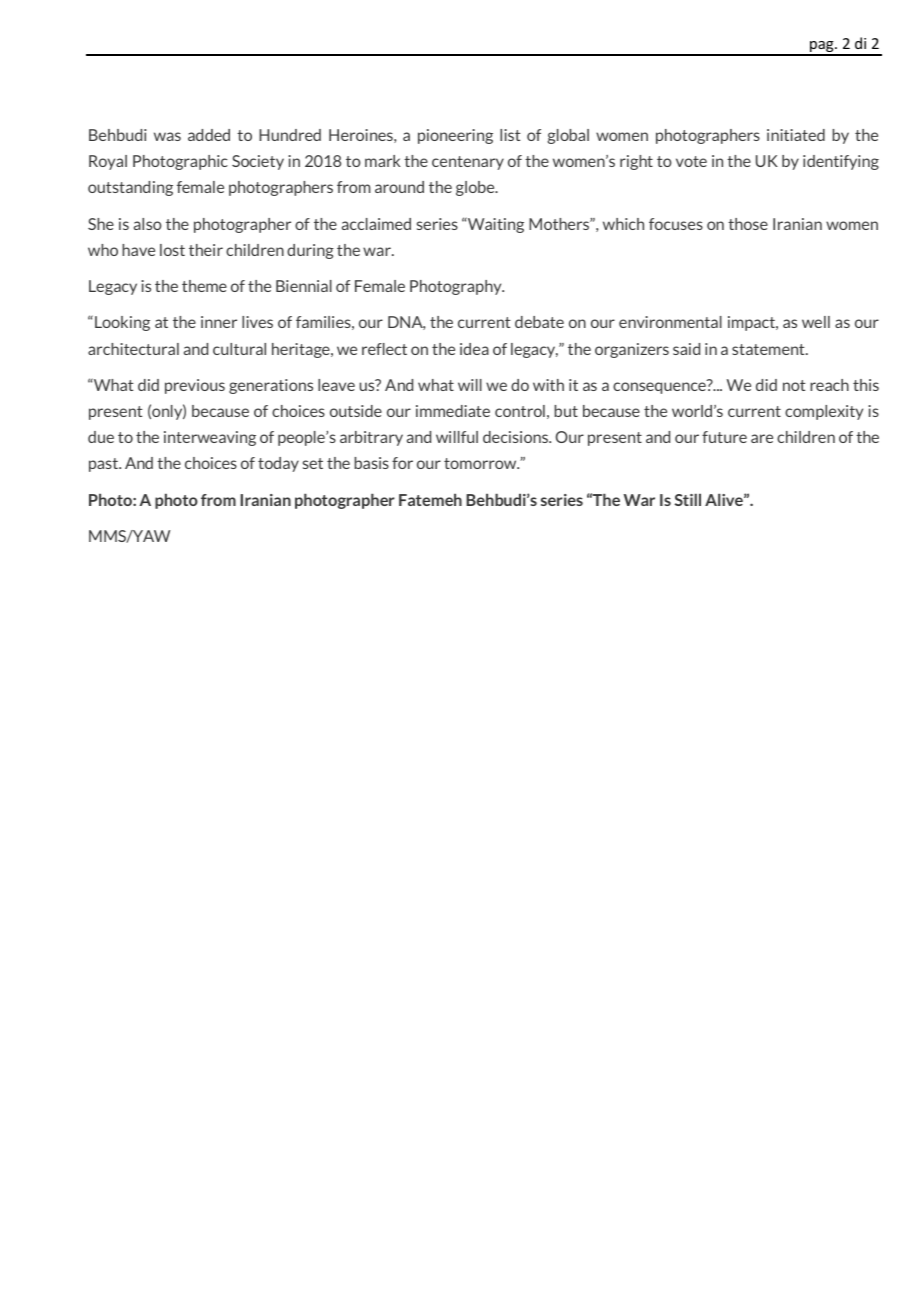 The image size is (924, 1307). What do you see at coordinates (148, 224) in the image?
I see `also` at bounding box center [148, 224].
